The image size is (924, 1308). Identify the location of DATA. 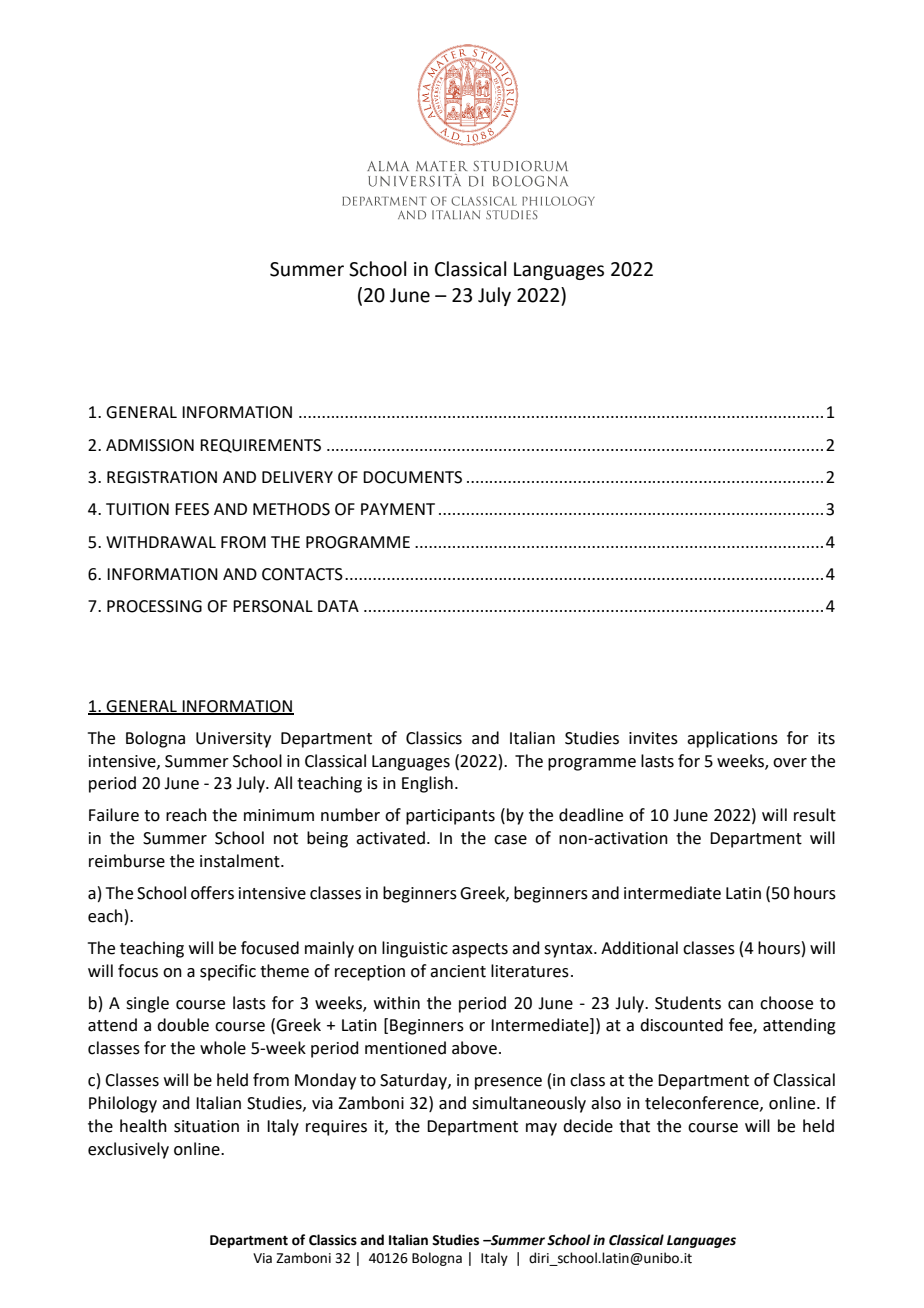
(338, 606).
